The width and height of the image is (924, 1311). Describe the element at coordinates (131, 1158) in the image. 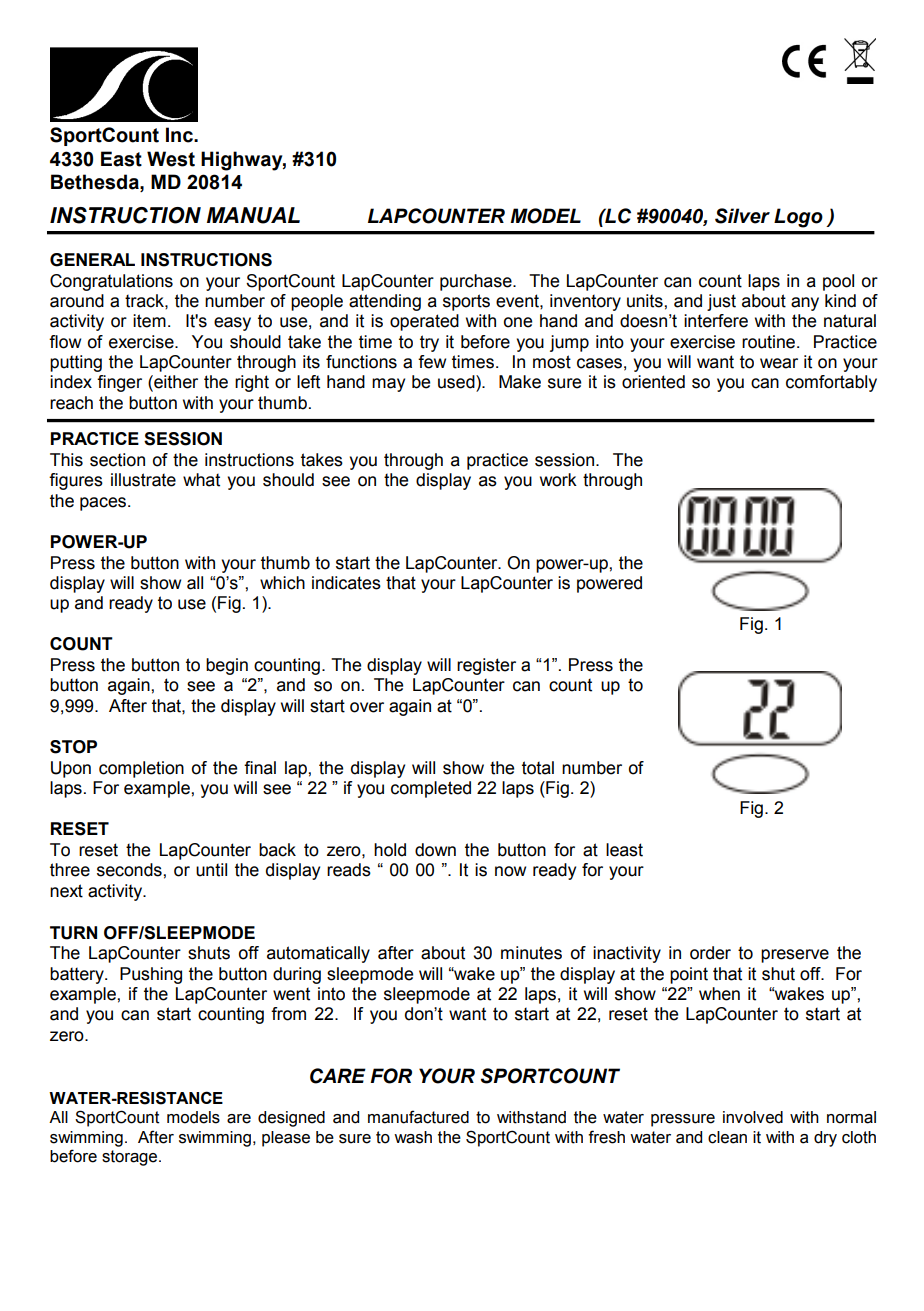

I see `storage` at that location.
